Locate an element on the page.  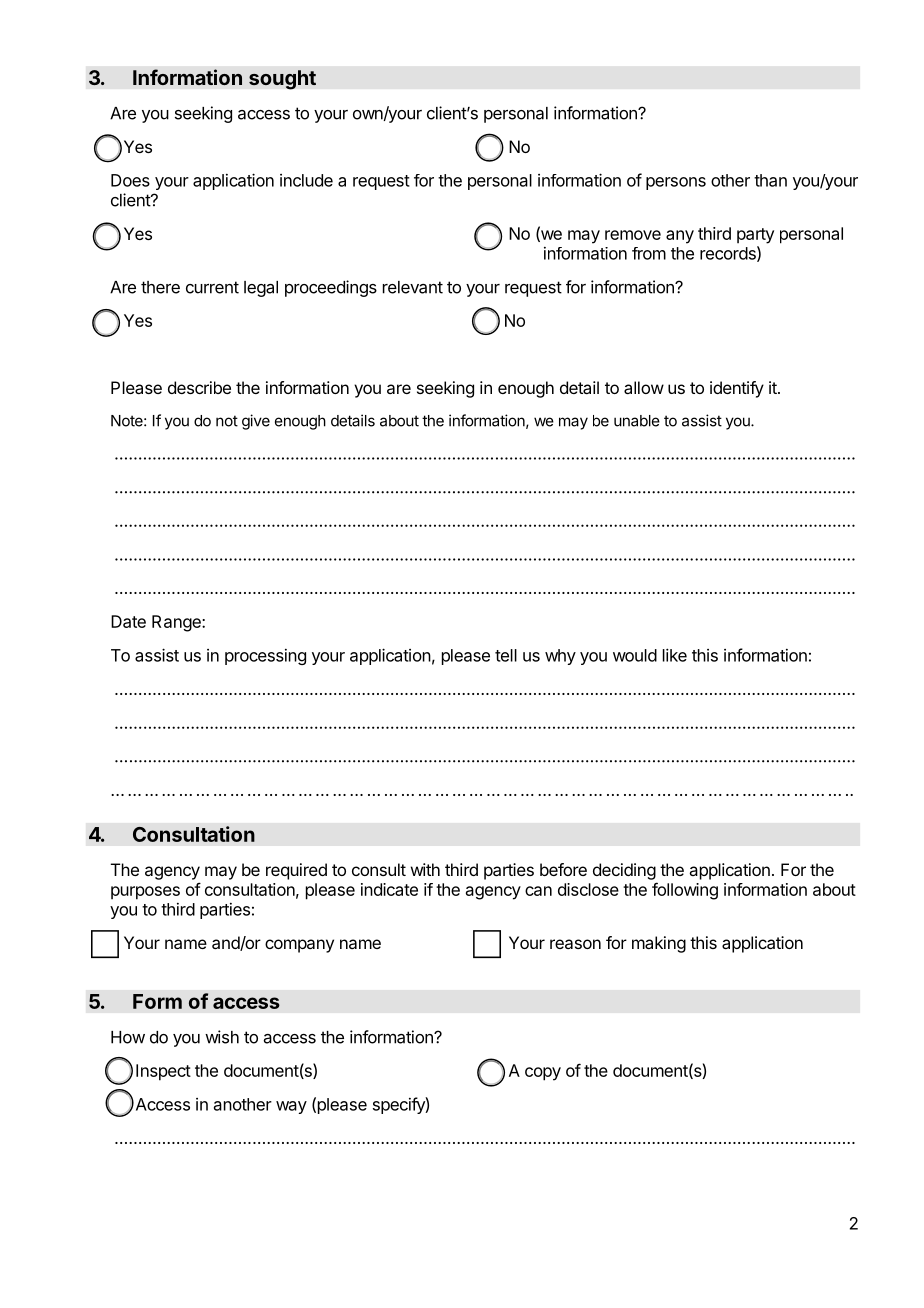
making is located at coordinates (659, 944).
